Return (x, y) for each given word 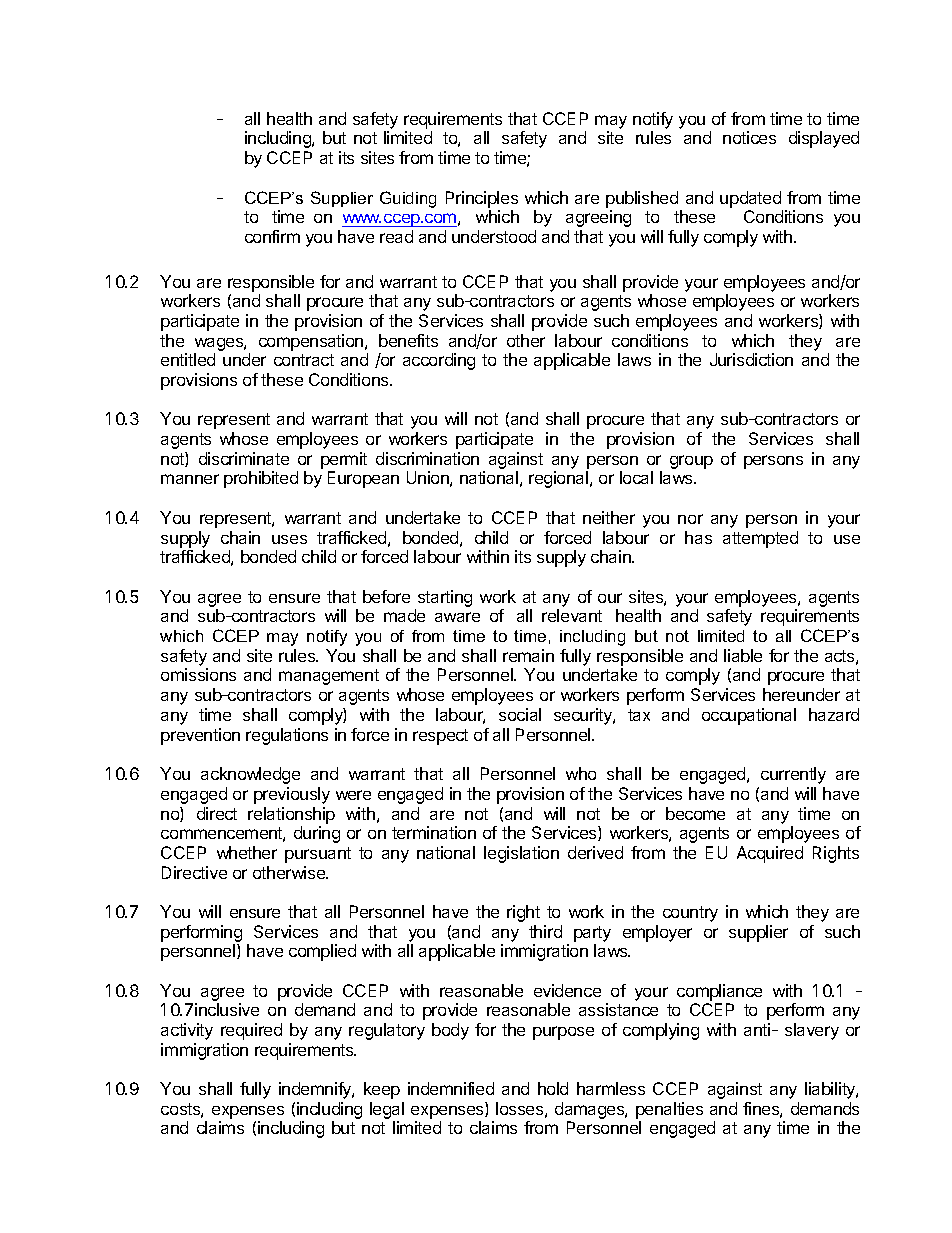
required (251, 1031)
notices (749, 137)
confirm (272, 236)
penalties (669, 1110)
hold (553, 1088)
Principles (482, 199)
